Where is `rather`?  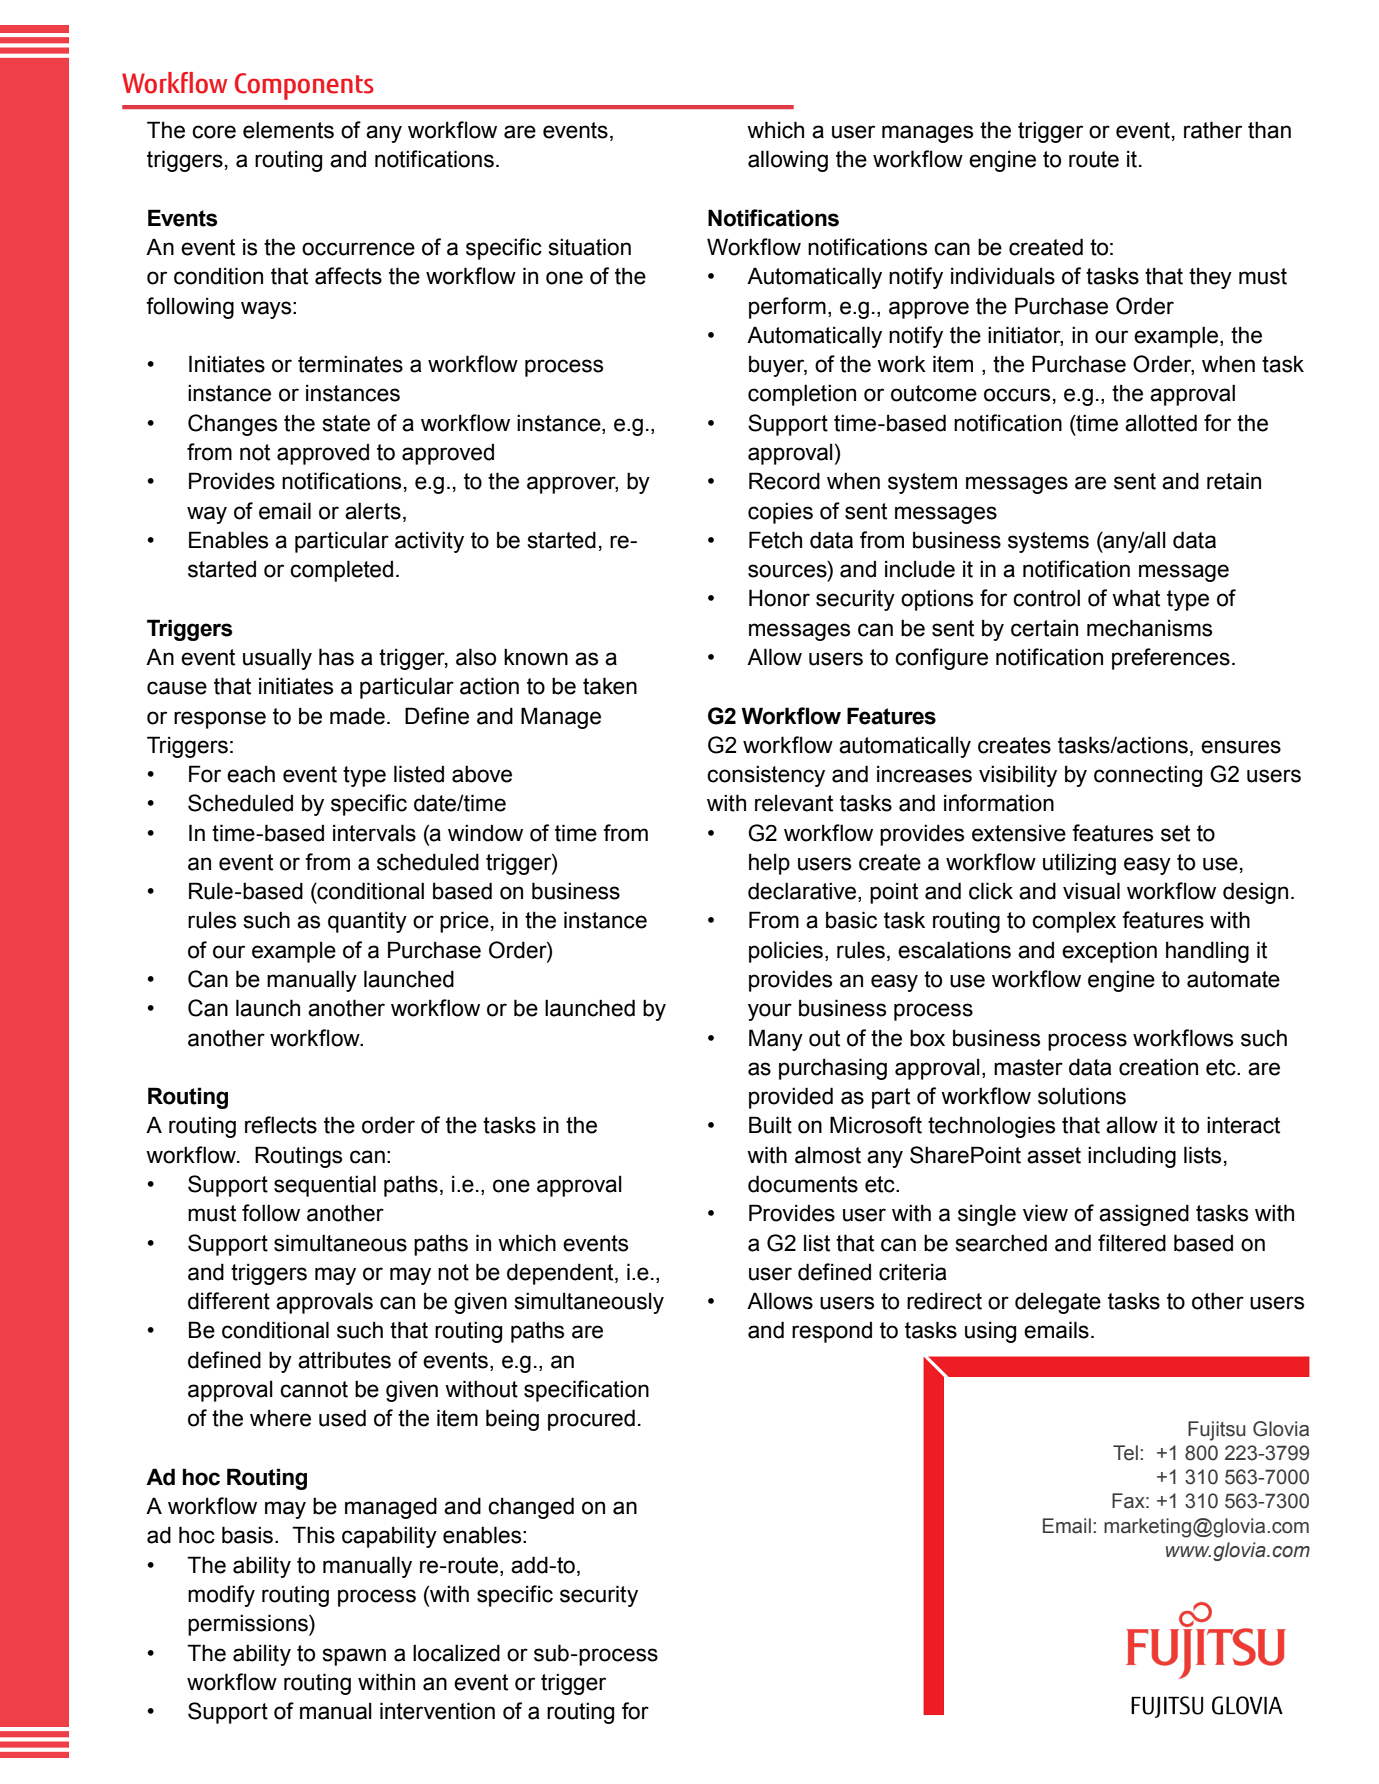
rather is located at coordinates (1213, 130).
